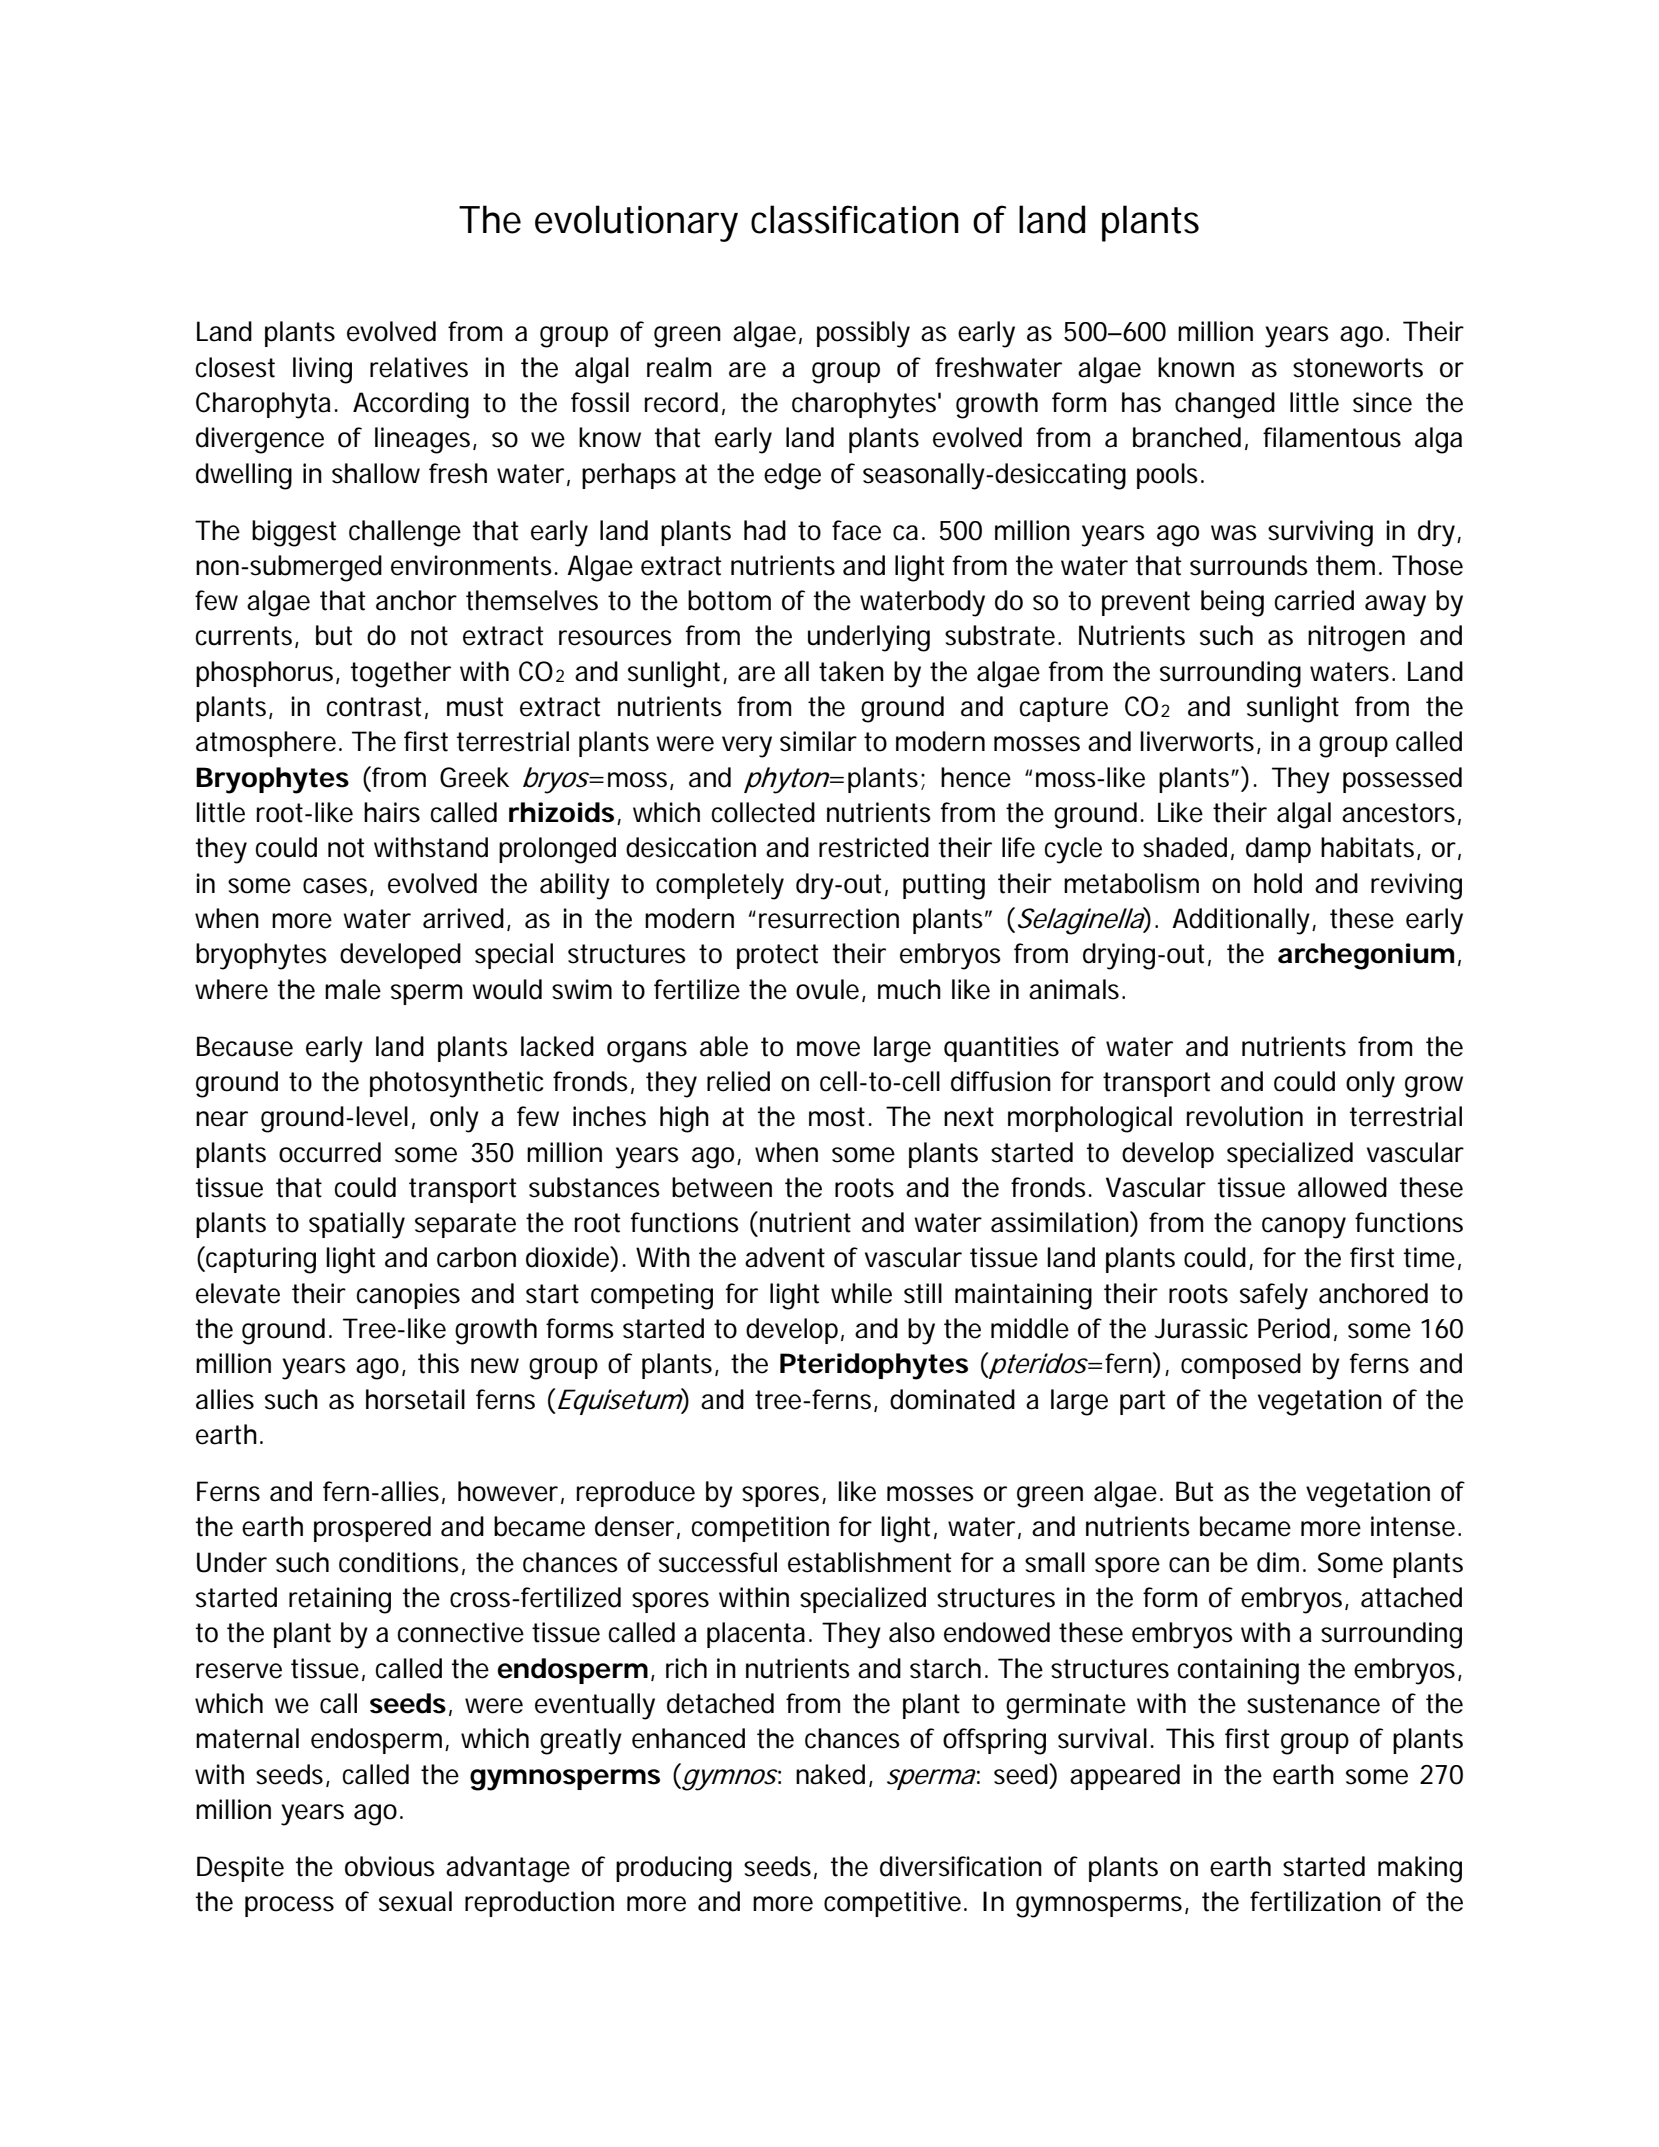  Describe the element at coordinates (390, 1866) in the screenshot. I see `obvious` at that location.
